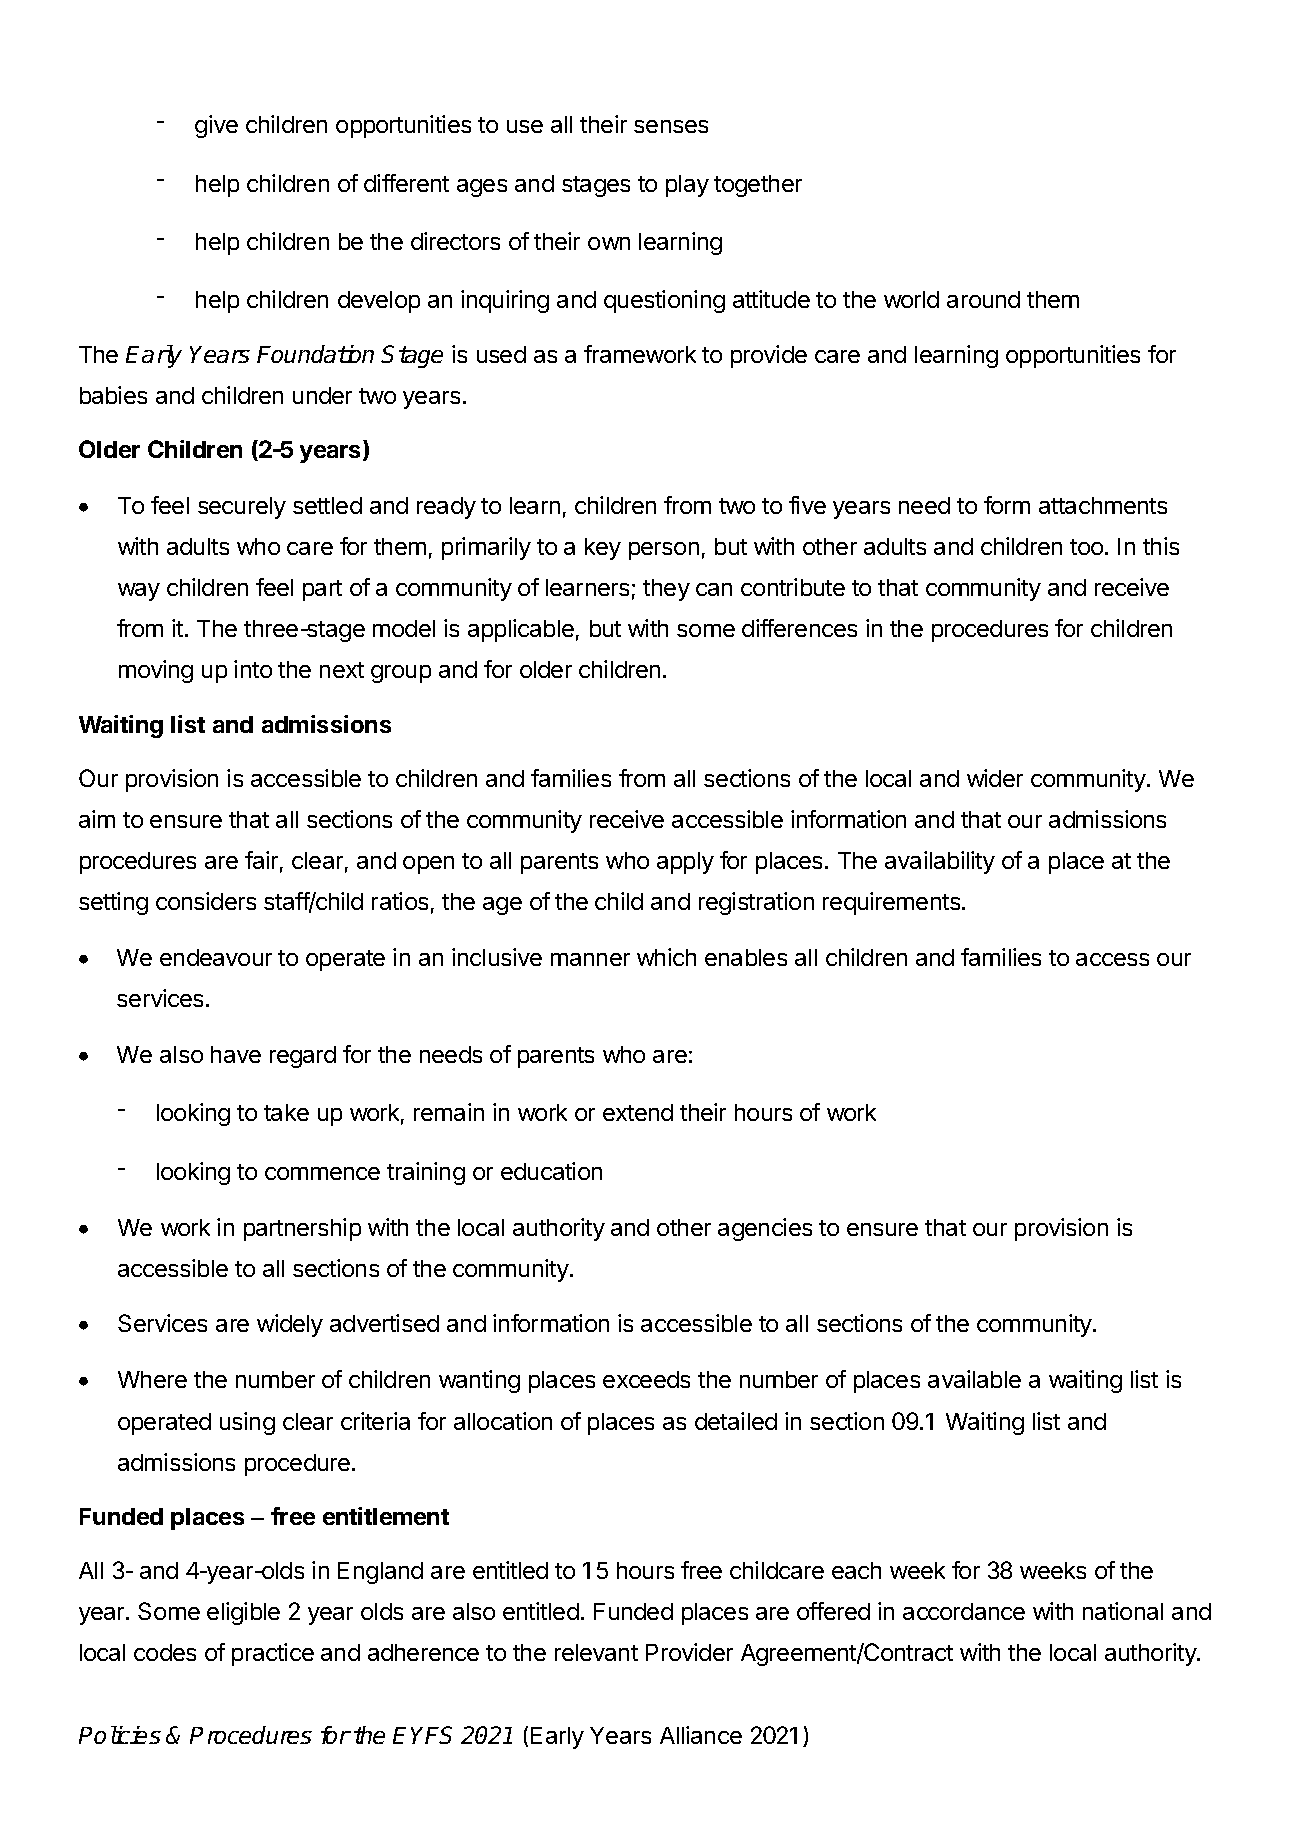 The image size is (1291, 1826). What do you see at coordinates (216, 126) in the screenshot?
I see `give` at bounding box center [216, 126].
